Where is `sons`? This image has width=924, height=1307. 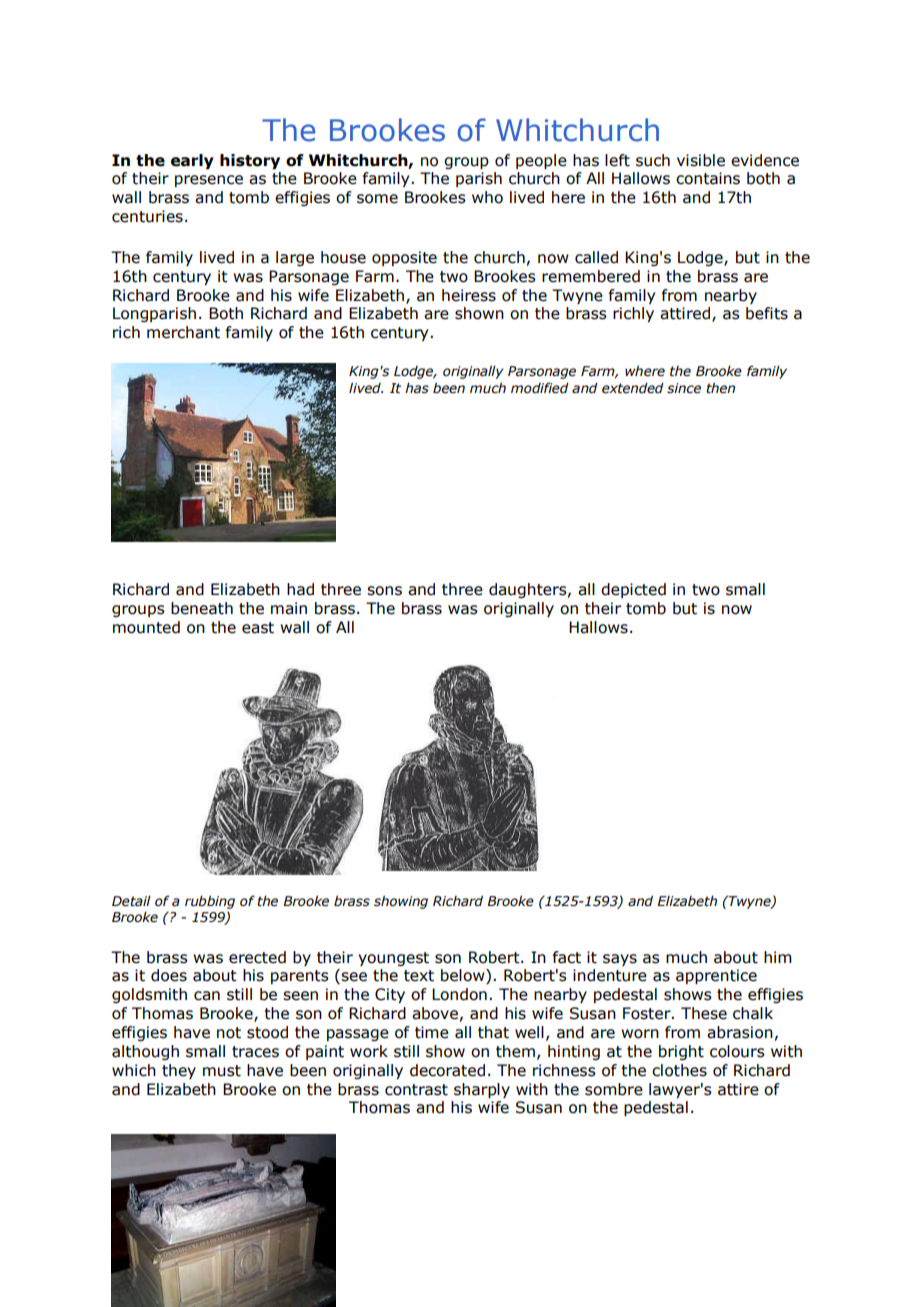
sons is located at coordinates (384, 591).
